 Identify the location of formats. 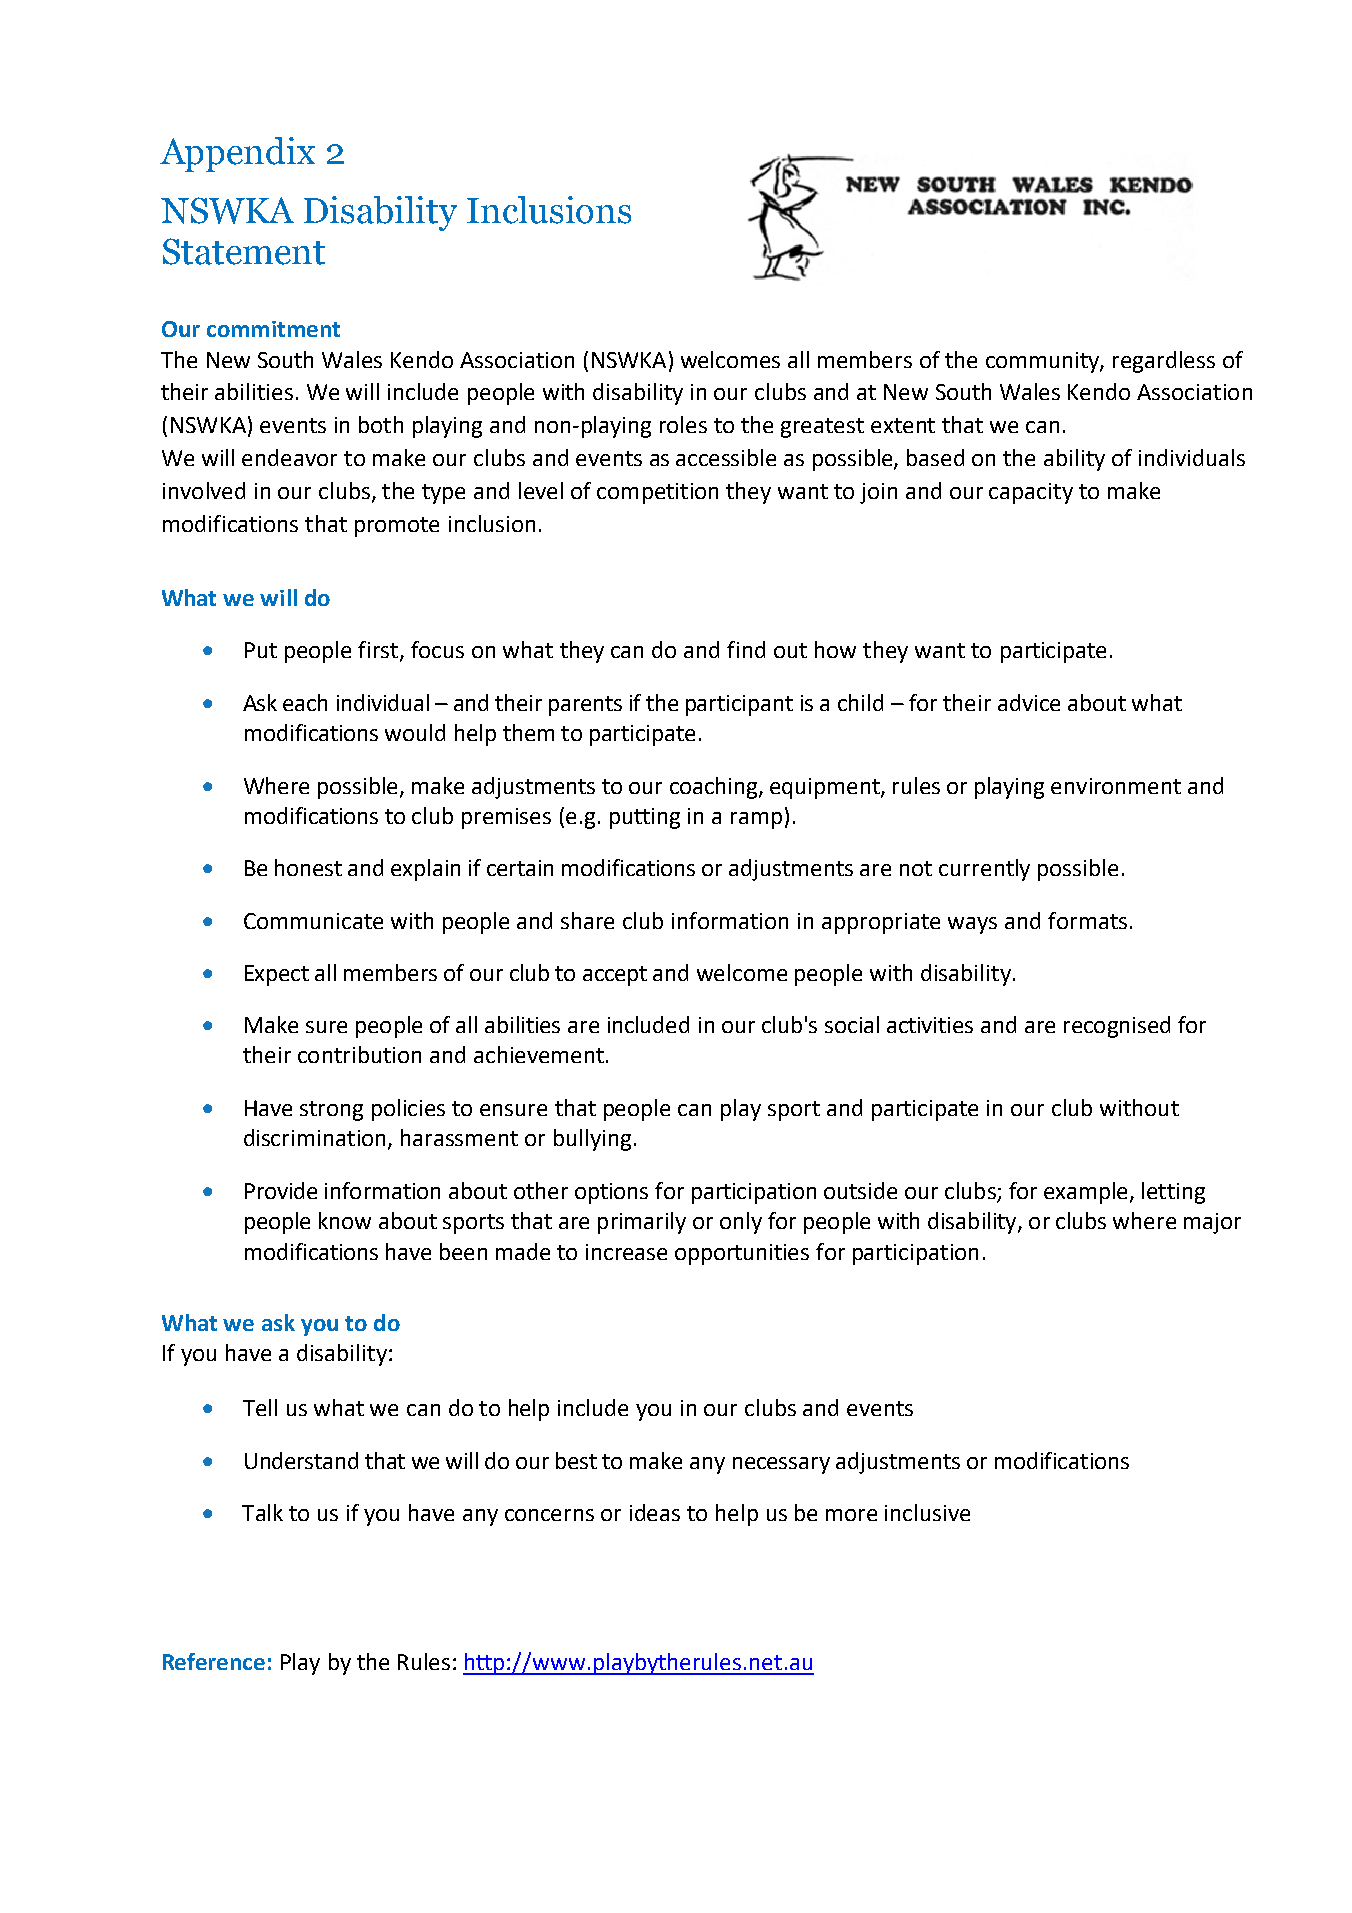
(1087, 920).
